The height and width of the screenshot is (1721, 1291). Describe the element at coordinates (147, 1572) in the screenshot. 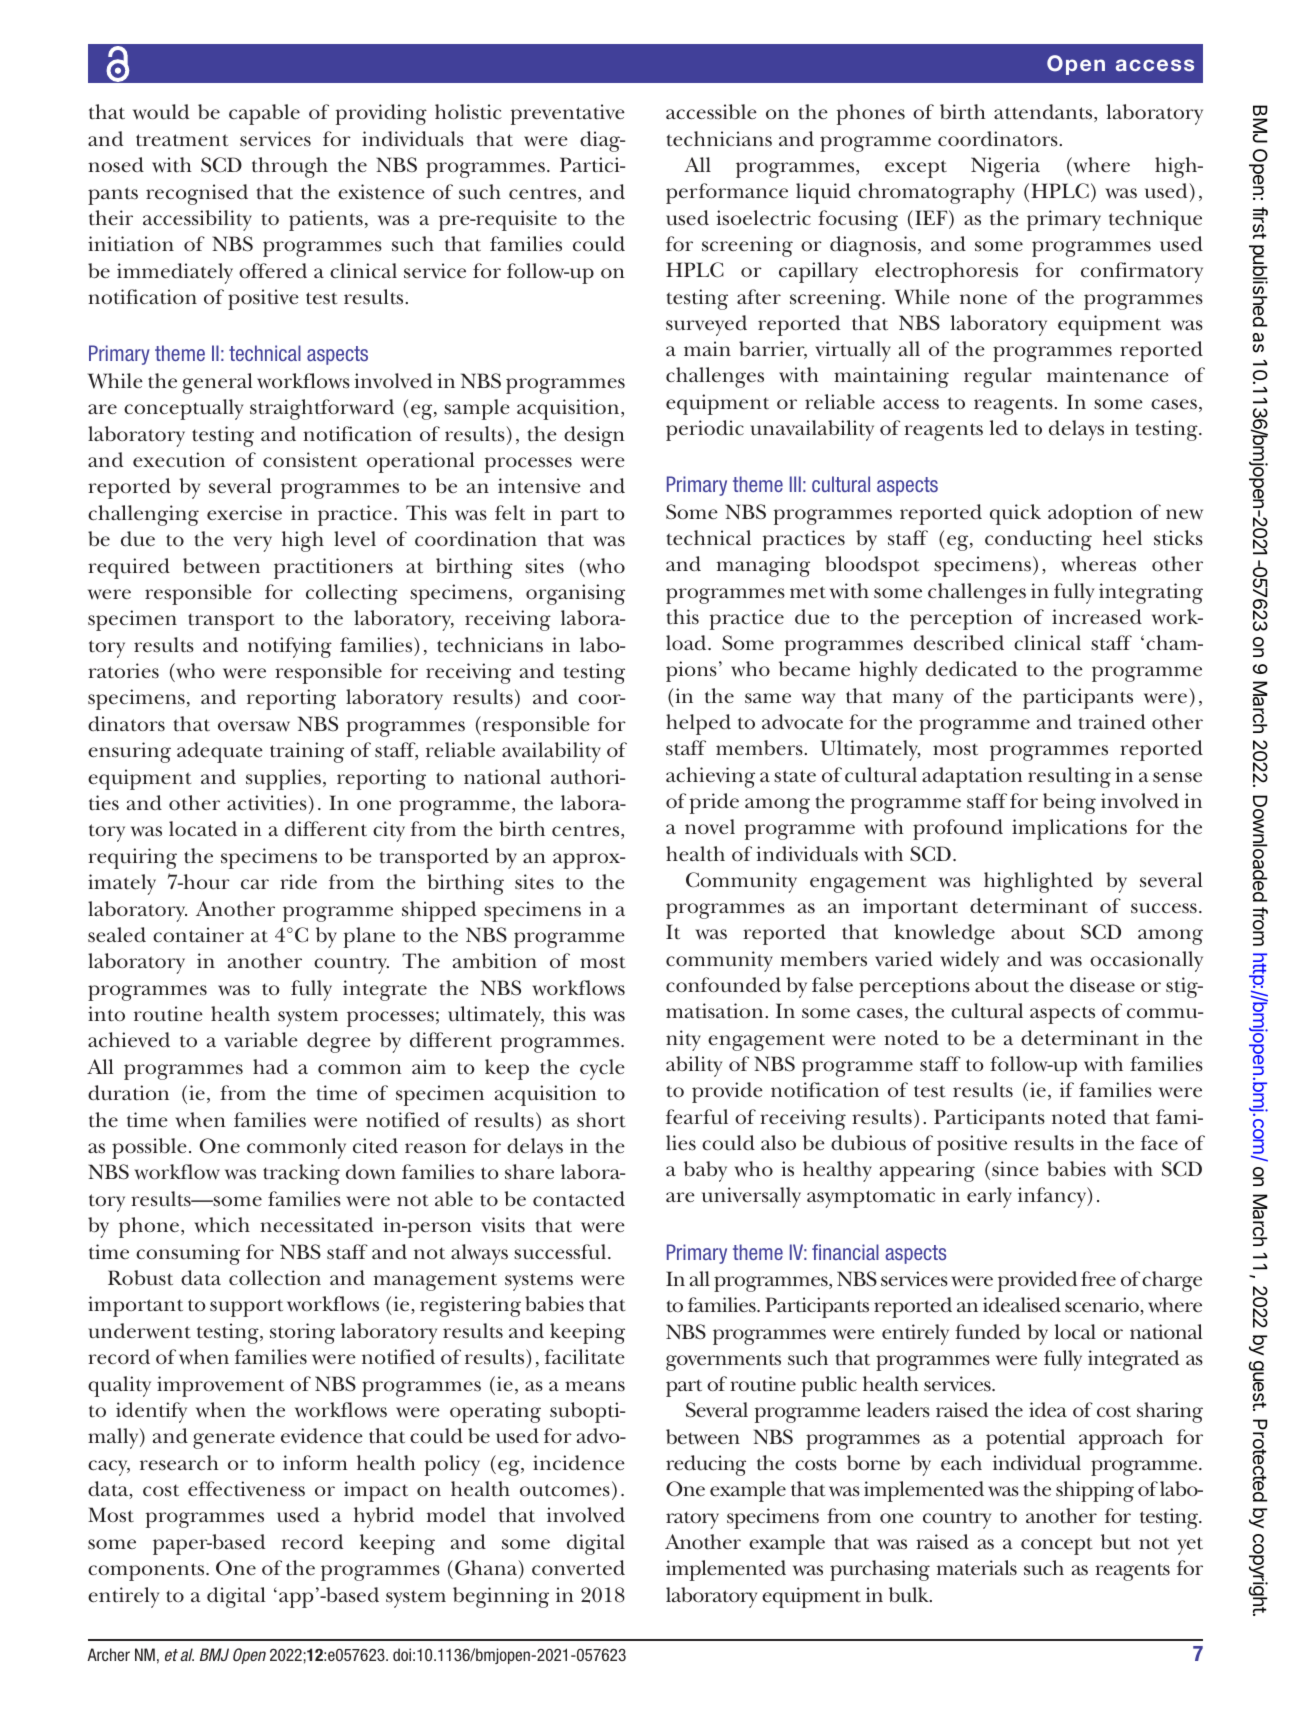

I see `components` at that location.
